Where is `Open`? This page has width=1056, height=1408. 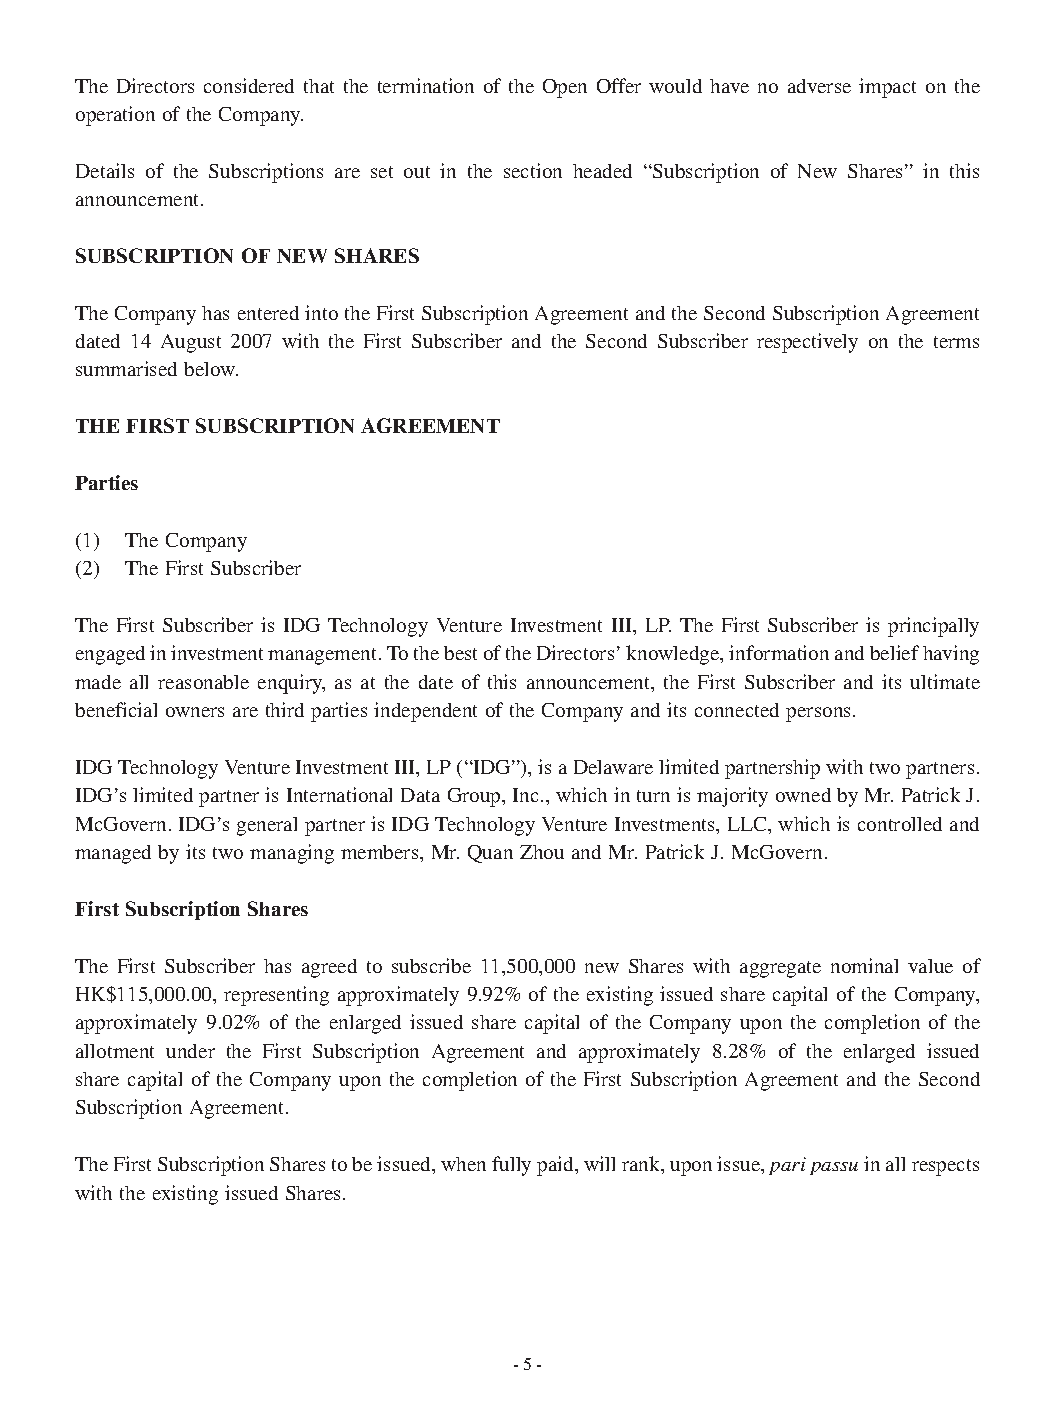 Open is located at coordinates (565, 88).
